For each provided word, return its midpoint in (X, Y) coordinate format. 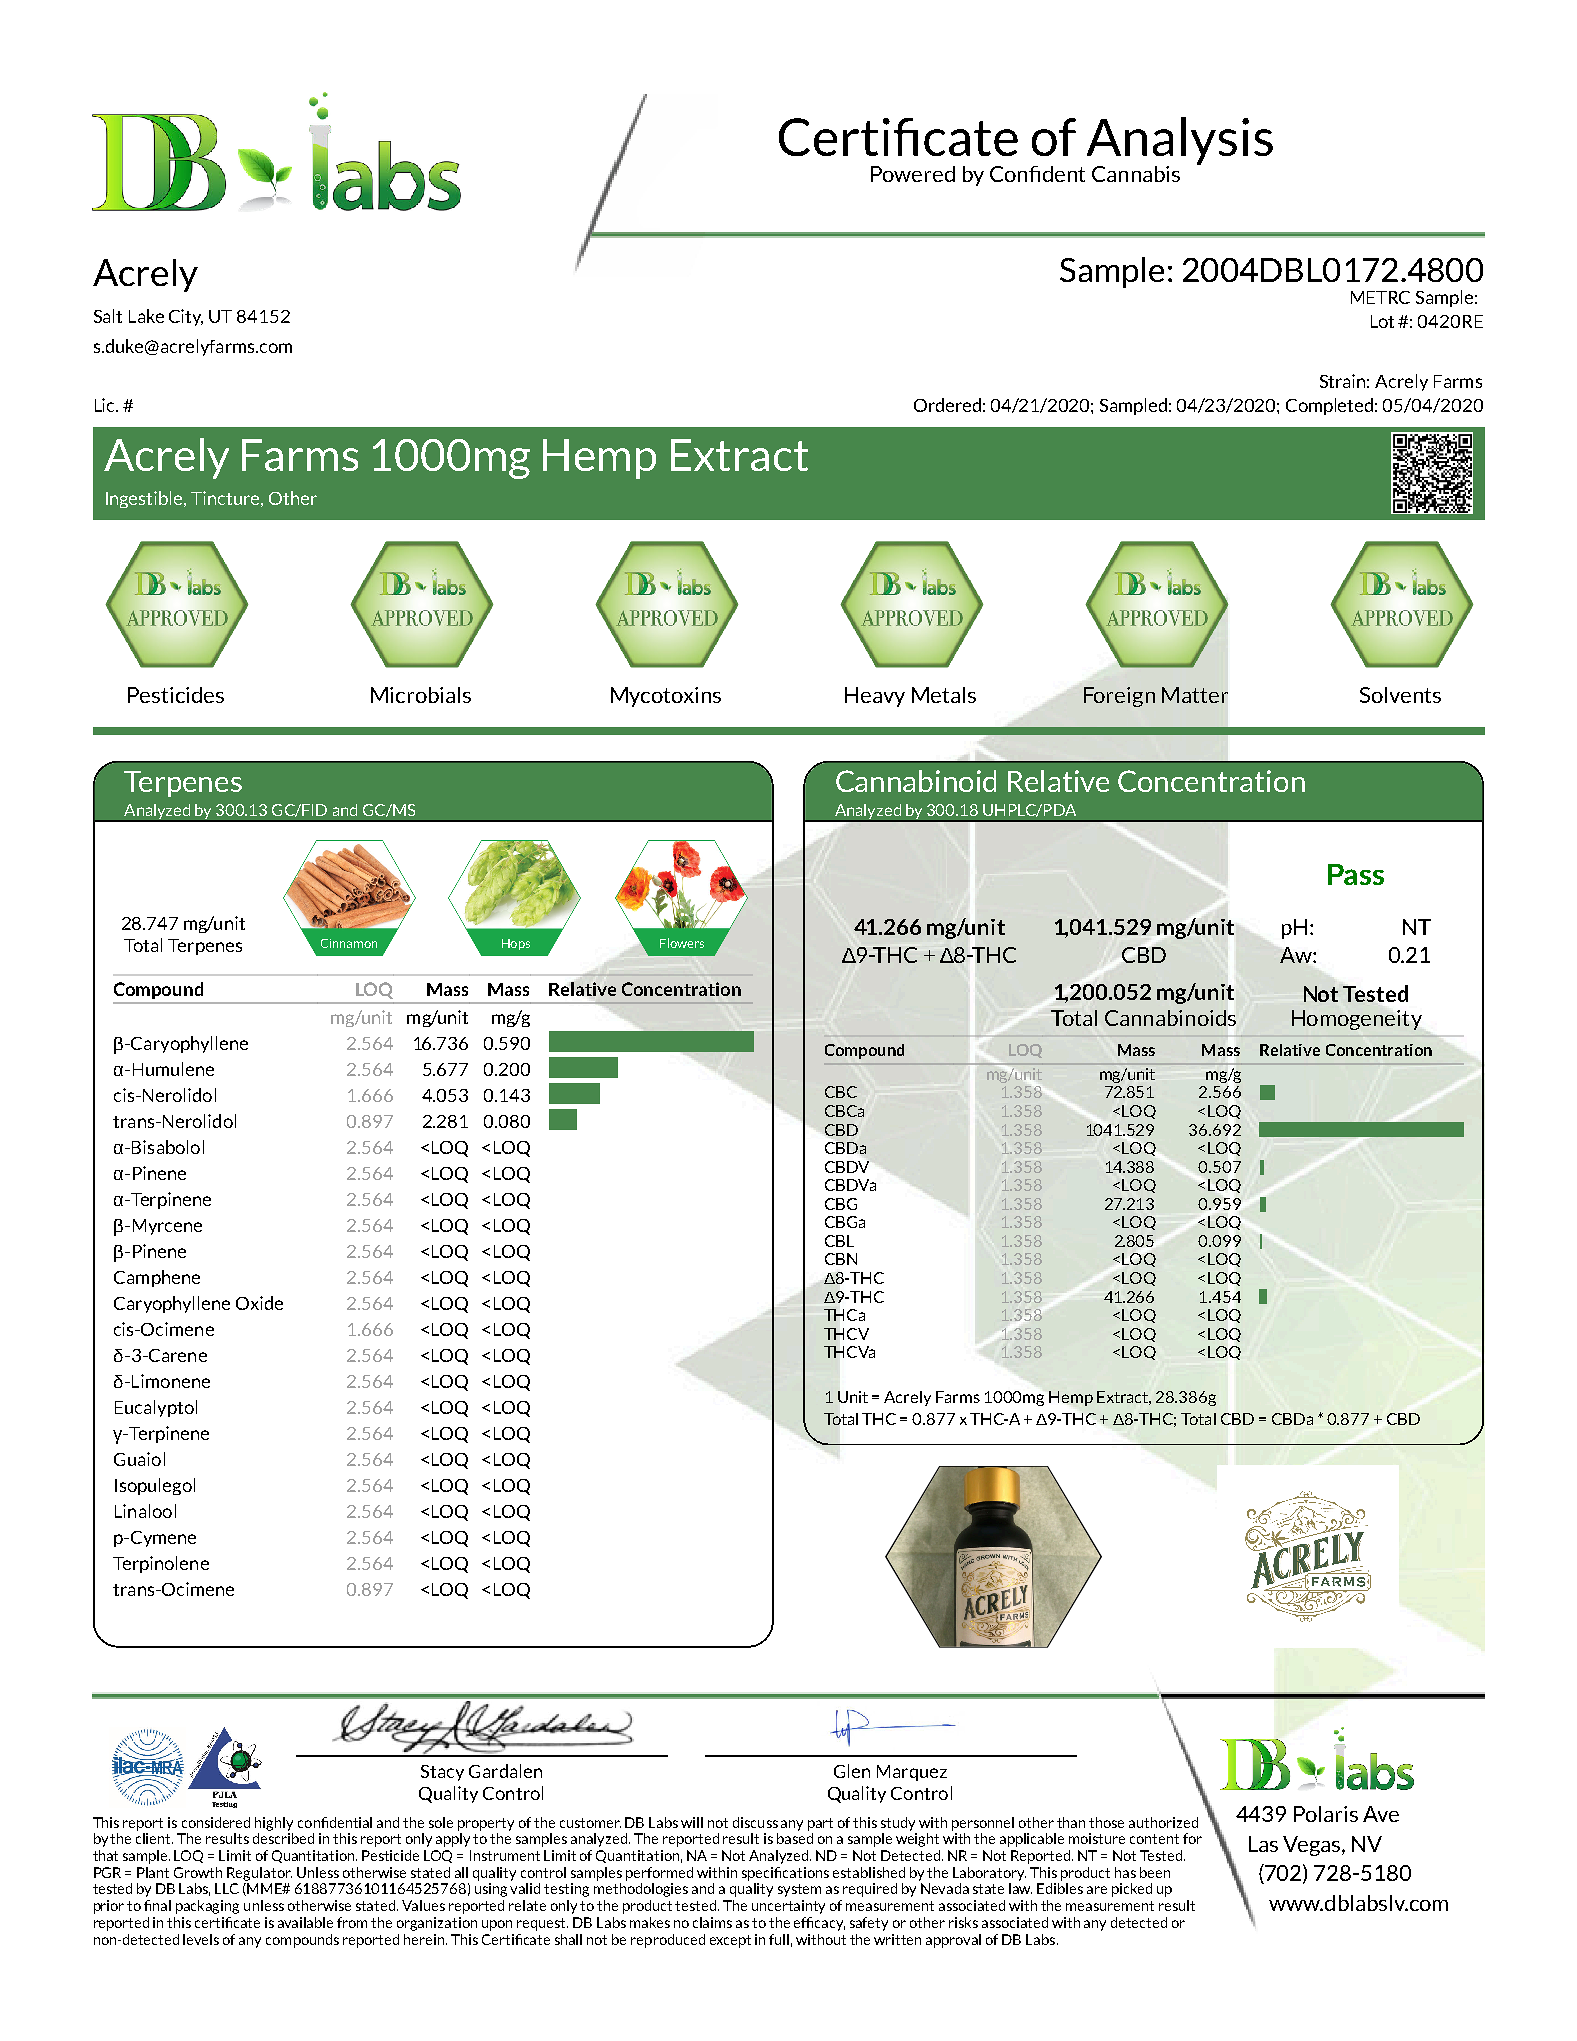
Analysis (1180, 142)
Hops (516, 944)
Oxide (259, 1303)
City (186, 317)
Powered (913, 174)
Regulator (259, 1874)
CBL (839, 1241)
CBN (841, 1259)
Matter (1195, 695)
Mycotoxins (666, 697)
